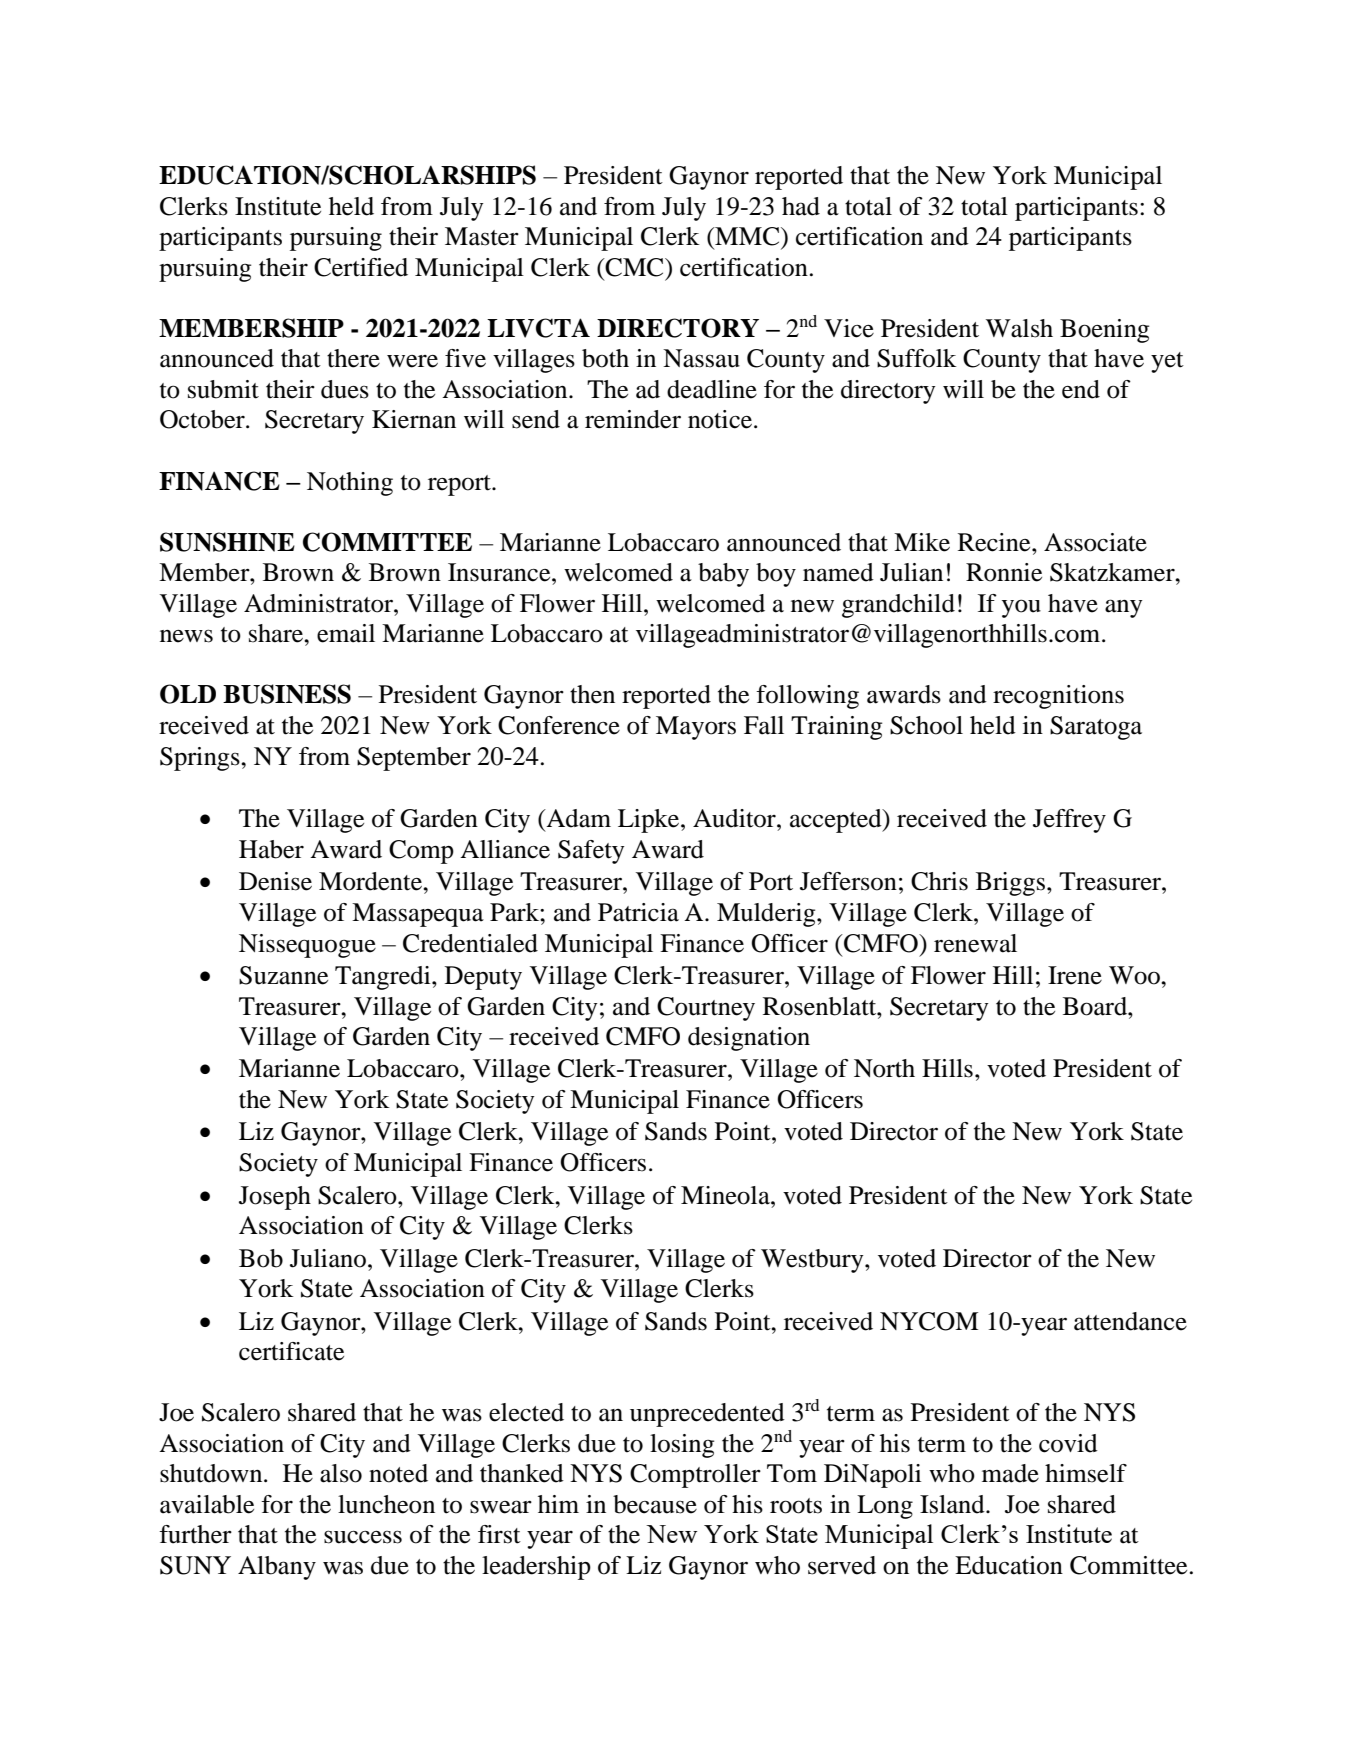  I want to click on Mayors, so click(696, 728).
